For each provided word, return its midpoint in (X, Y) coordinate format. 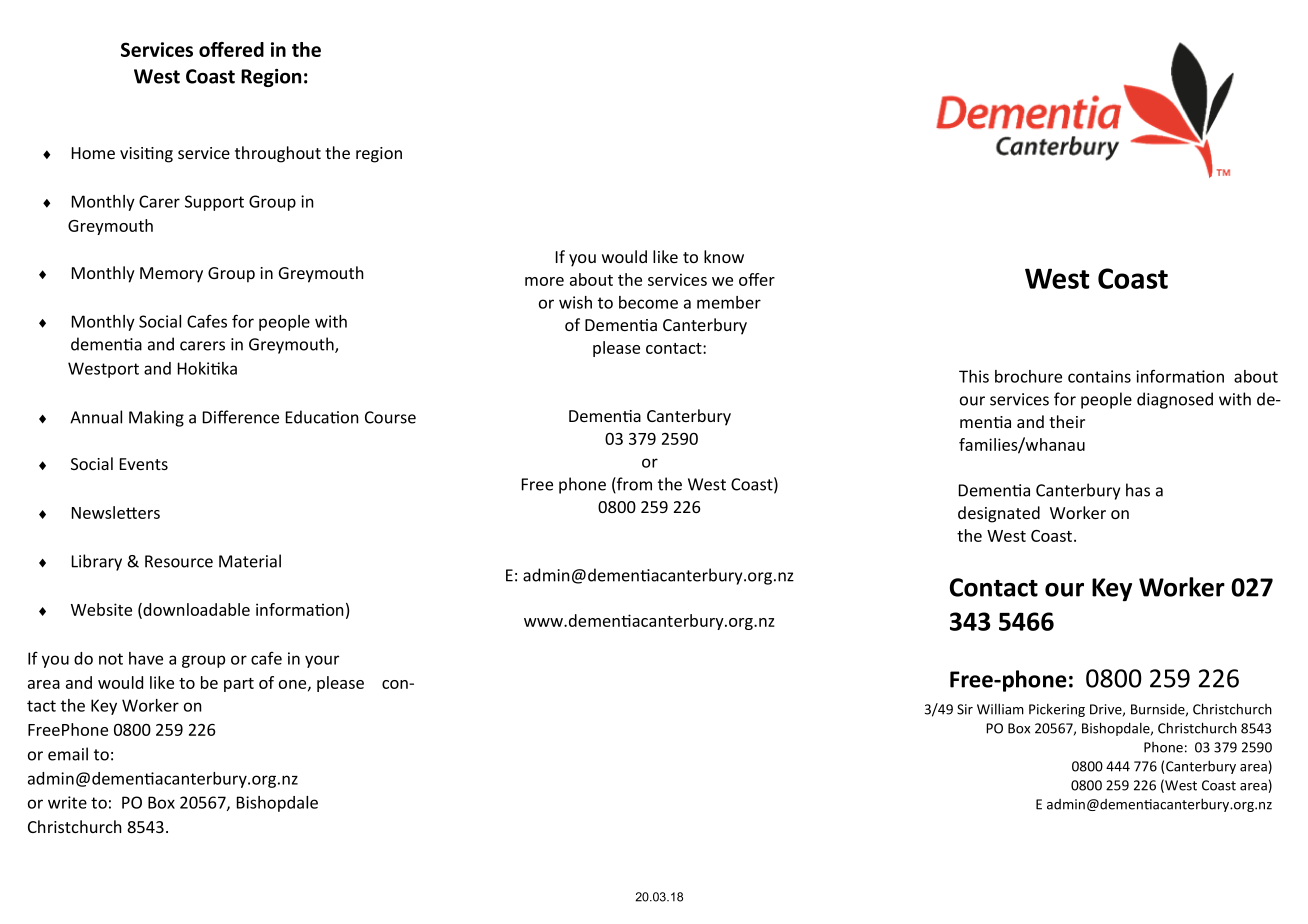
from (633, 485)
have (146, 658)
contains (1099, 376)
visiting (146, 155)
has (1138, 490)
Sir (965, 709)
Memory (171, 275)
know (724, 256)
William (1000, 709)
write (67, 802)
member (729, 302)
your (322, 661)
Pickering (1057, 710)
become (648, 302)
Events (144, 464)
